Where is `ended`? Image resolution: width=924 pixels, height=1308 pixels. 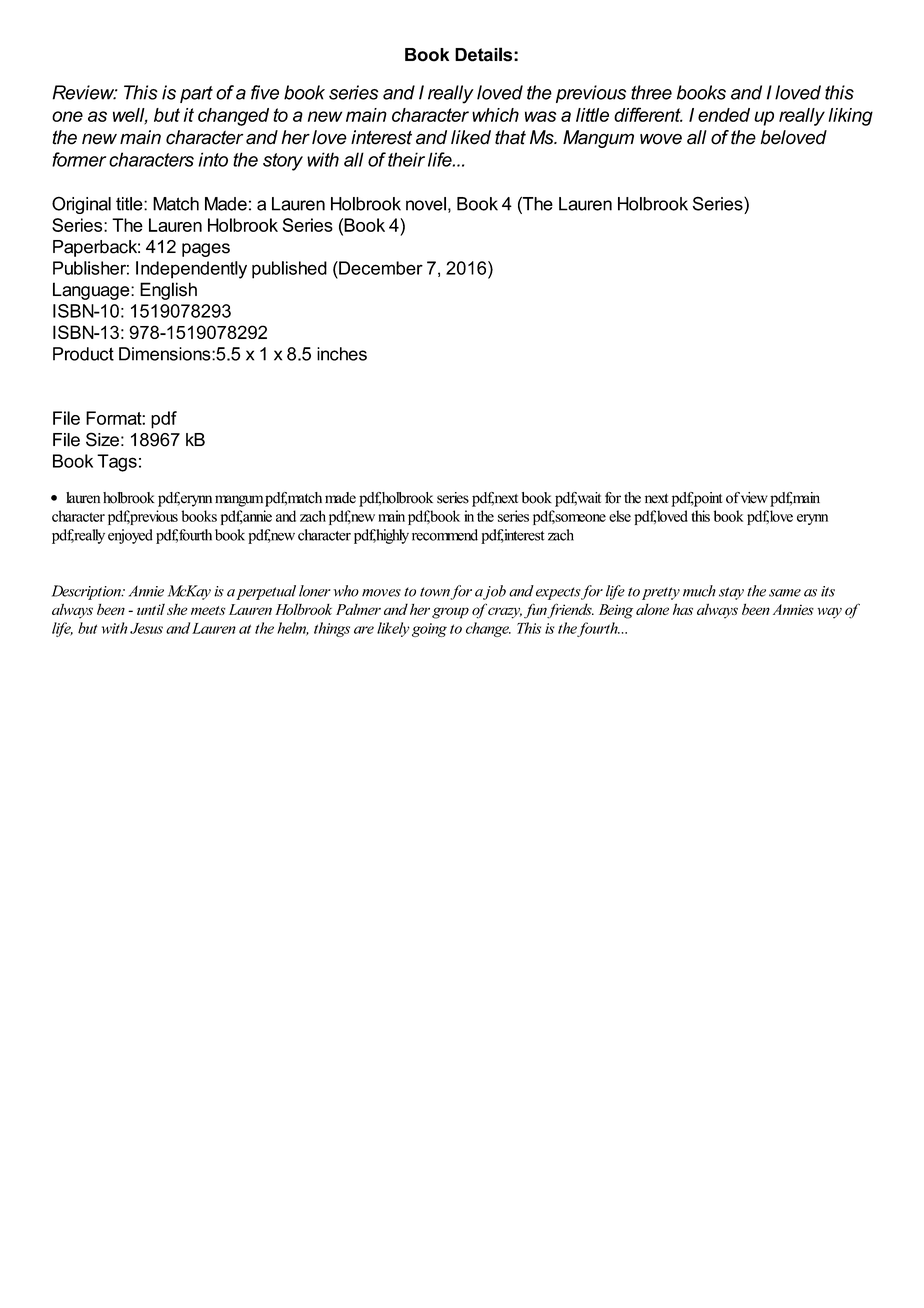
ended is located at coordinates (724, 115).
